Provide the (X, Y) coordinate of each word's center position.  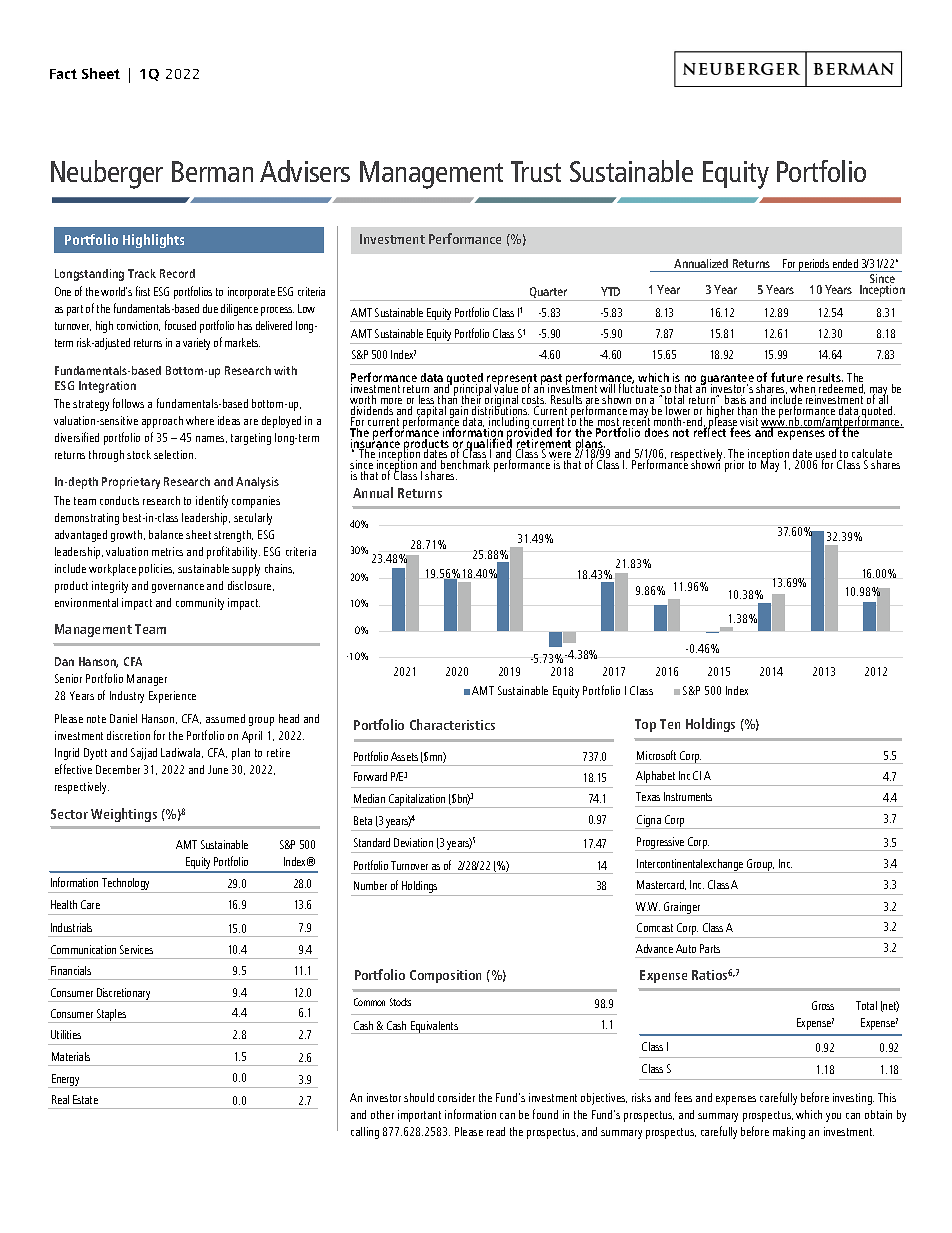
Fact (63, 74)
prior (734, 466)
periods (814, 265)
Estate (85, 1099)
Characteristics (452, 724)
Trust (536, 171)
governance (178, 588)
